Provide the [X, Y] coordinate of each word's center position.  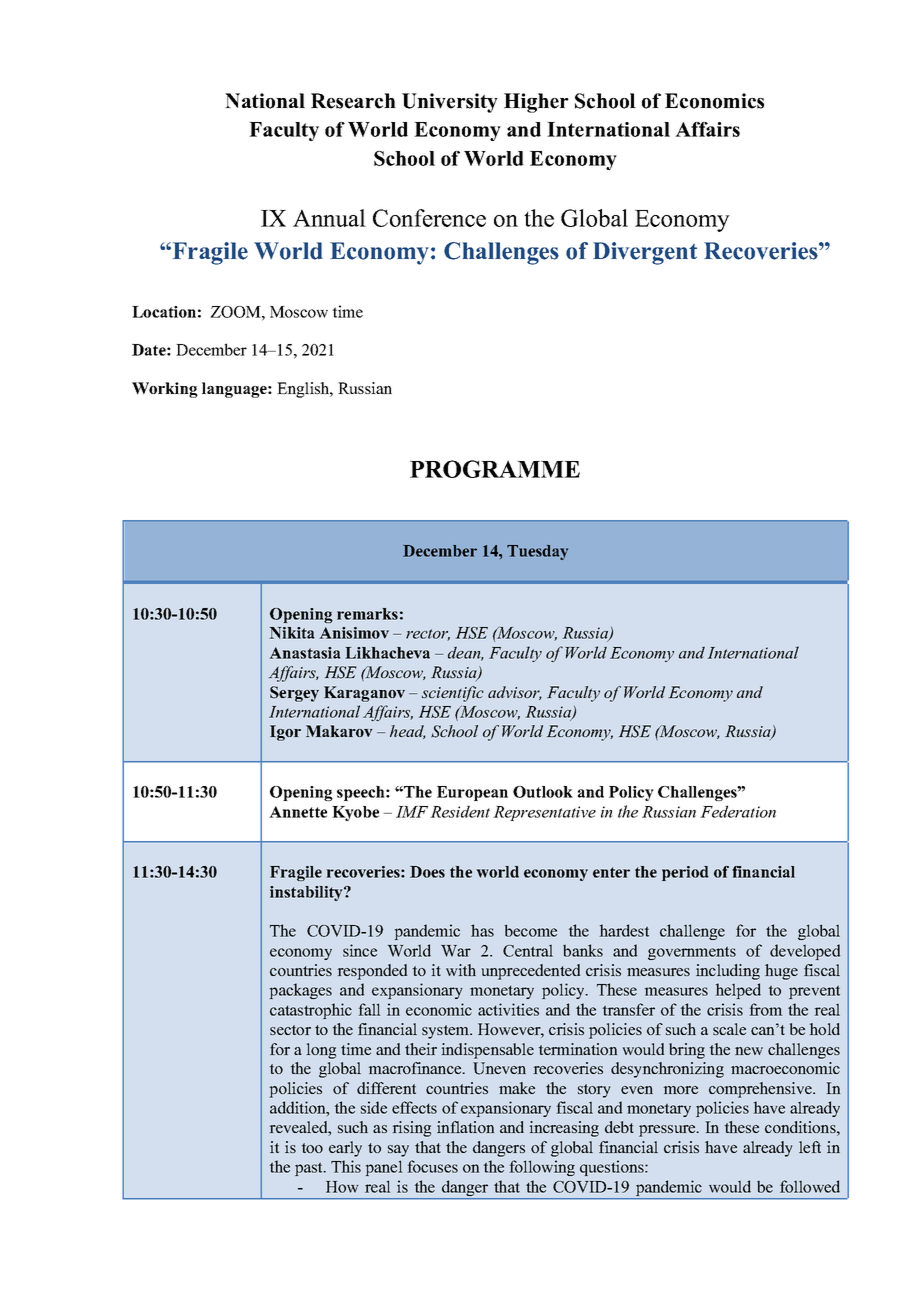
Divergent [645, 253]
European [472, 793]
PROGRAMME [495, 469]
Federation [738, 811]
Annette [298, 812]
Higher [536, 103]
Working [165, 390]
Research [353, 101]
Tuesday [537, 552]
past [310, 1169]
